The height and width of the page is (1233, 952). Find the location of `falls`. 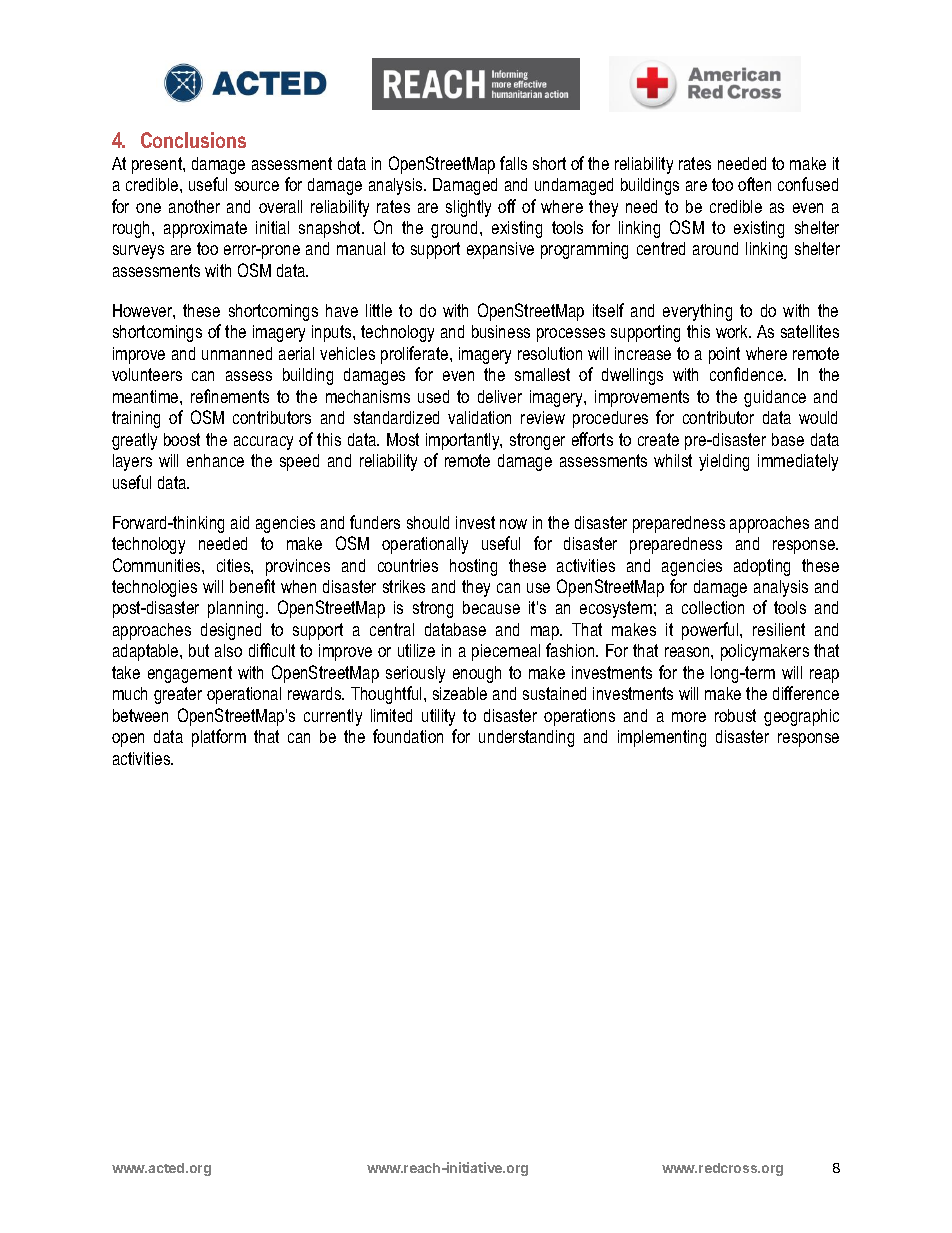

falls is located at coordinates (513, 163).
